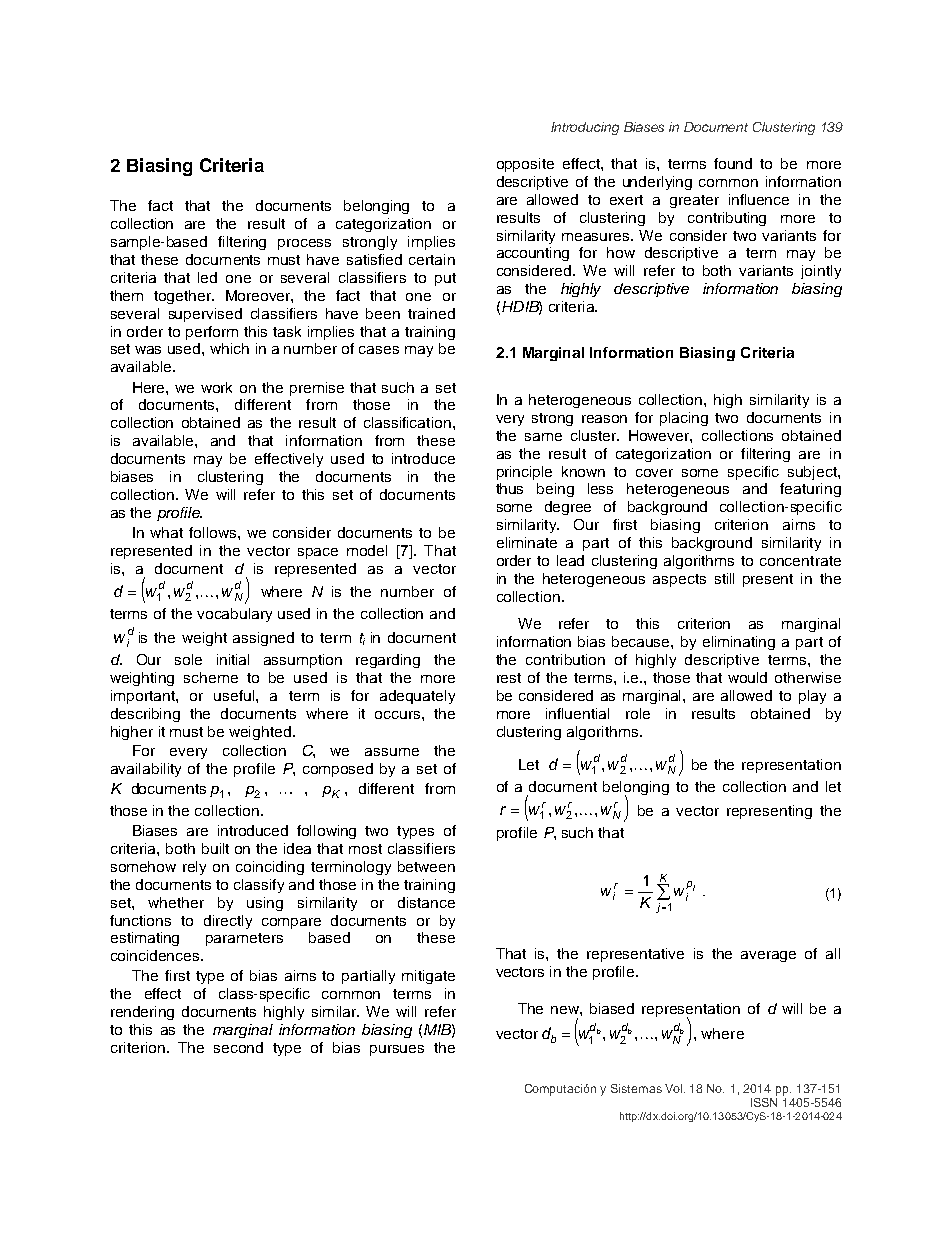 The image size is (952, 1233). Describe the element at coordinates (304, 244) in the screenshot. I see `process` at that location.
